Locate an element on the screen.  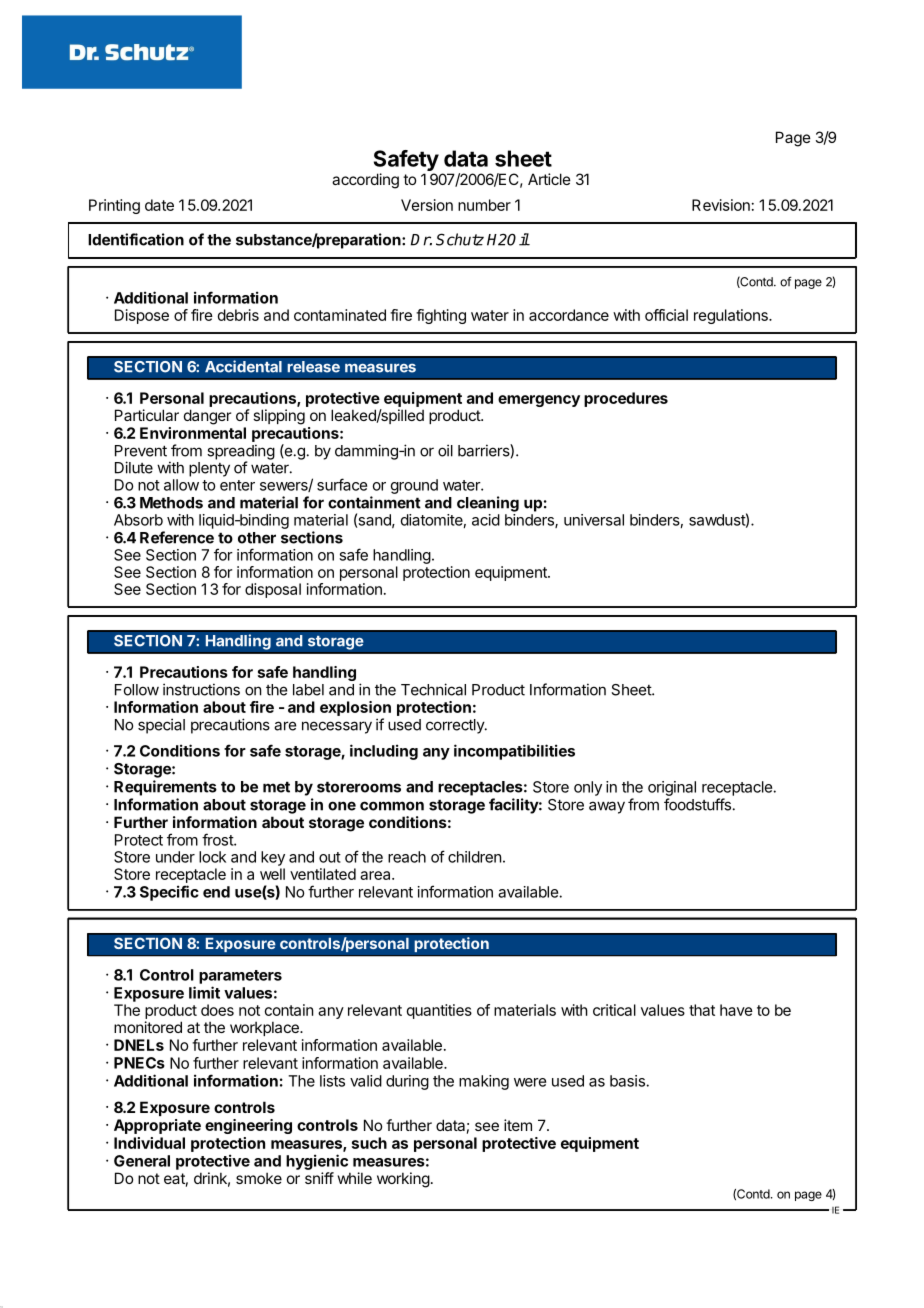
under is located at coordinates (175, 857).
